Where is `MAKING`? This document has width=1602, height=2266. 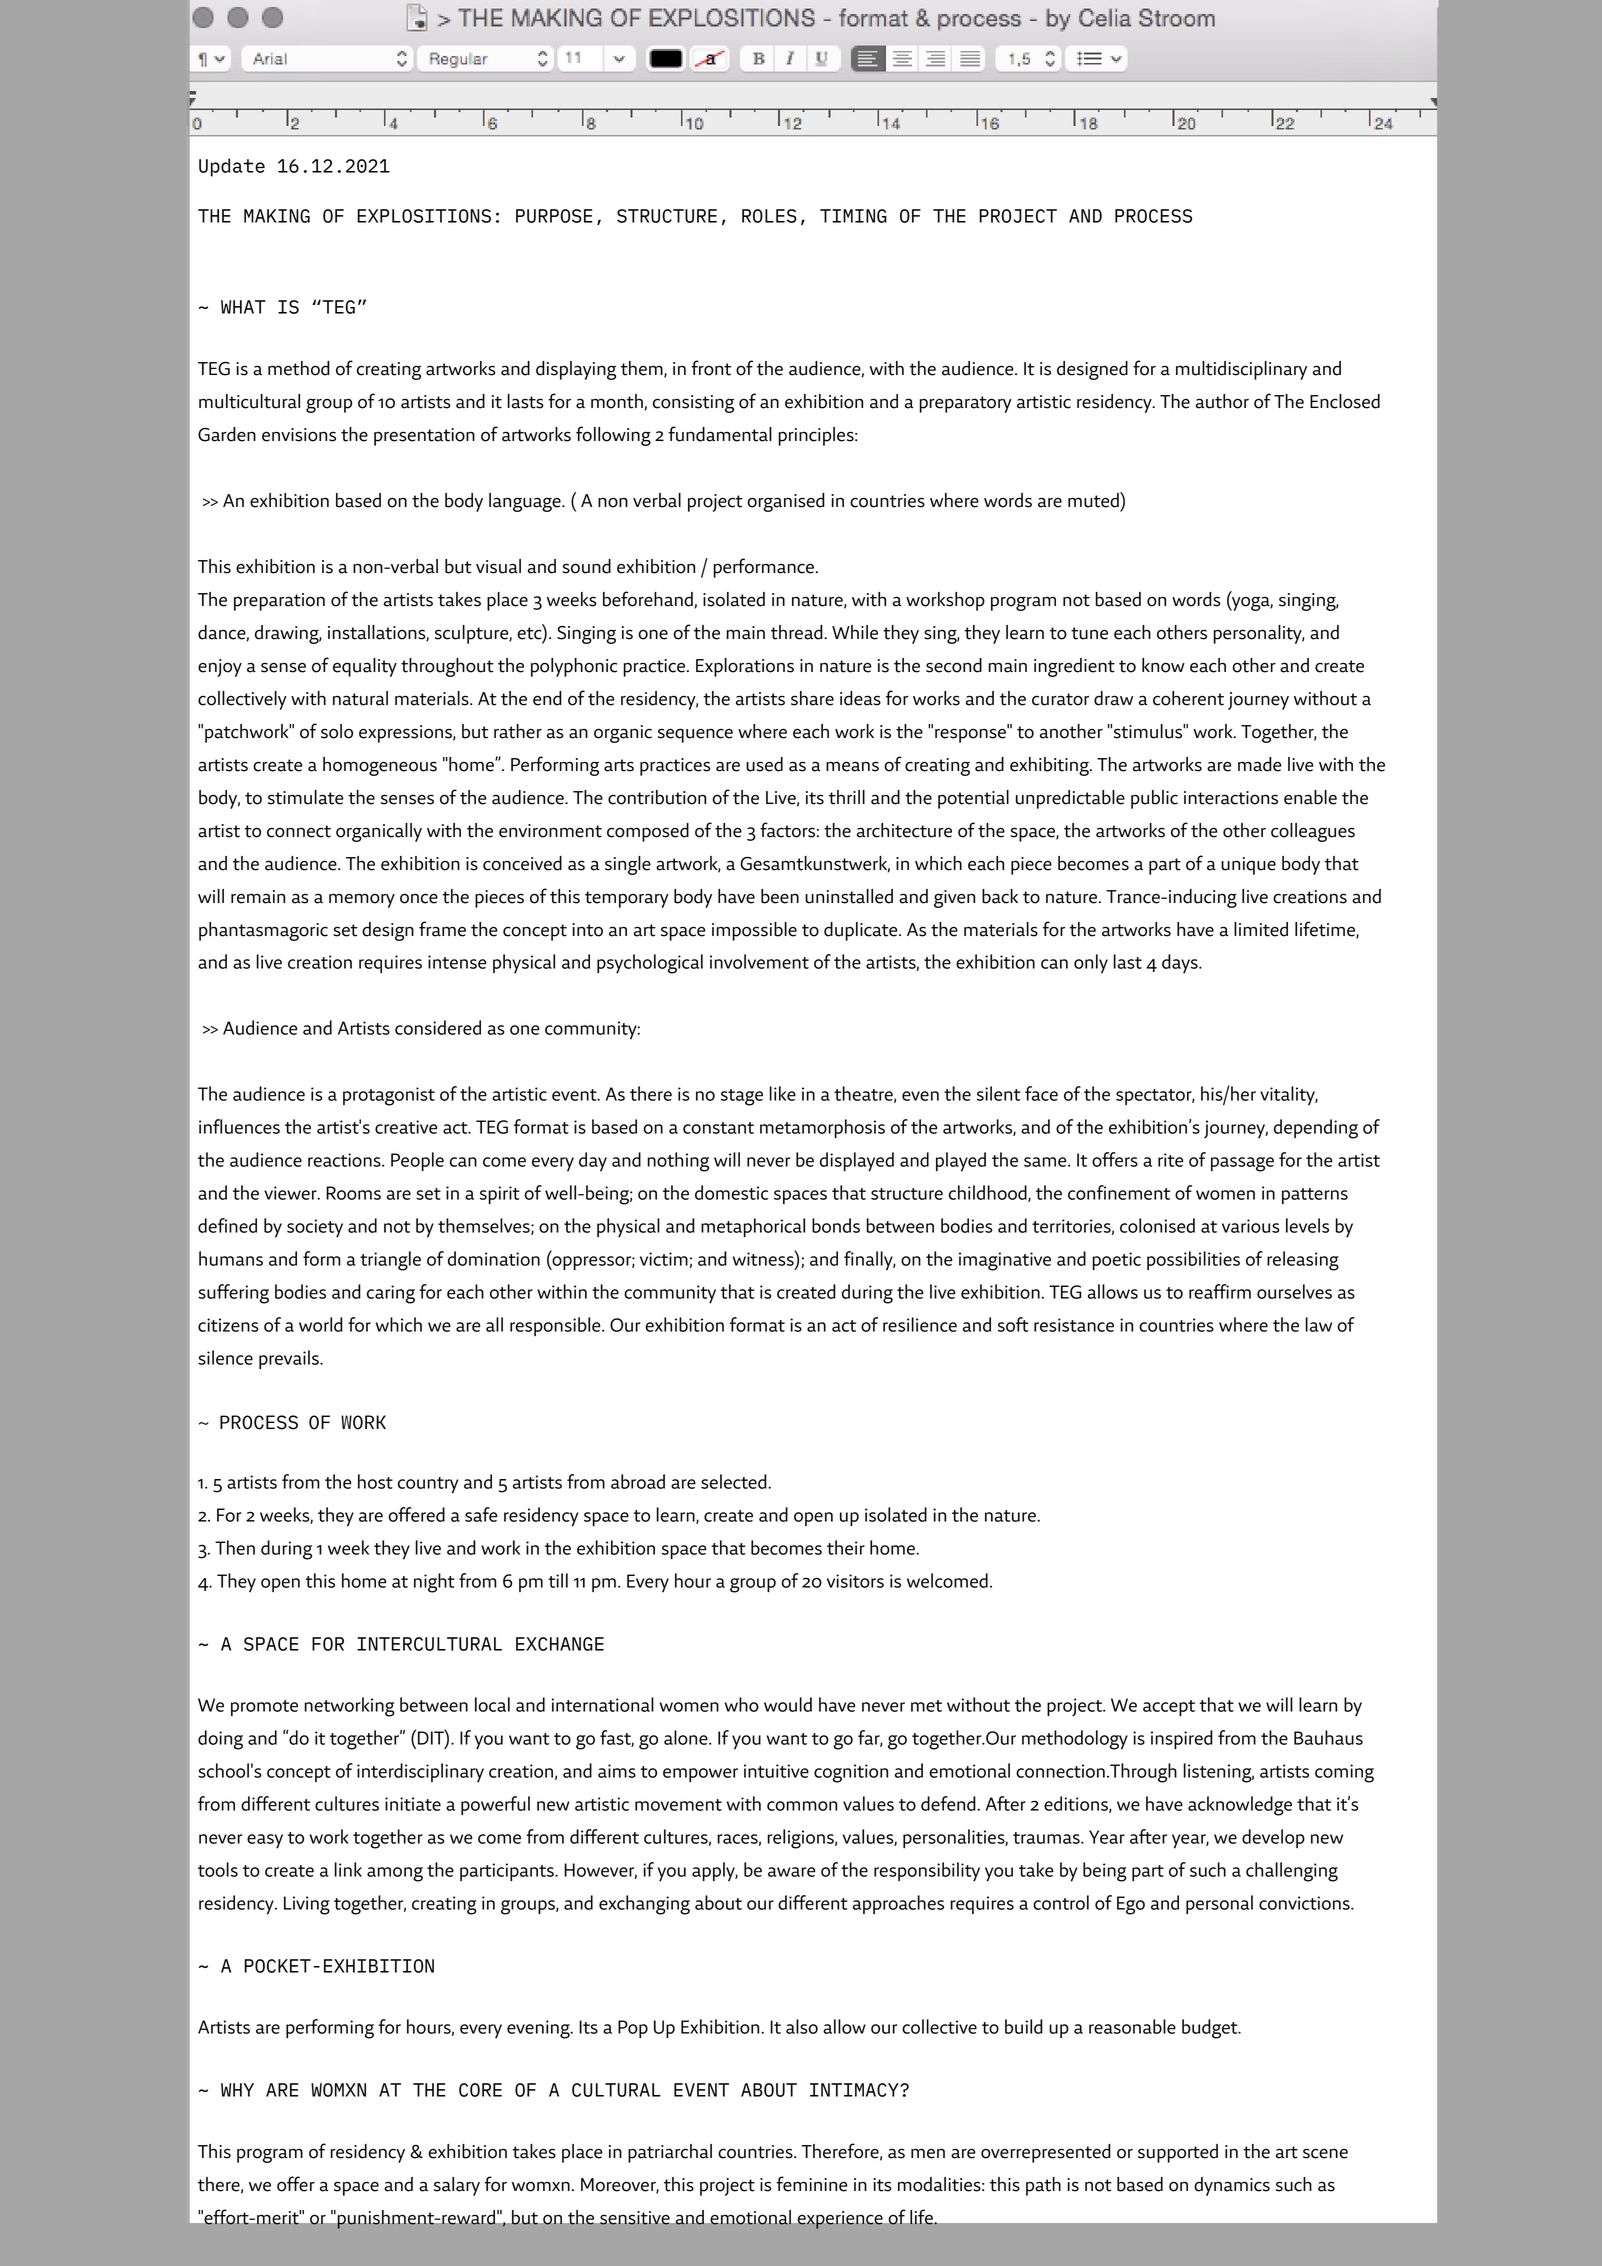
MAKING is located at coordinates (277, 216).
